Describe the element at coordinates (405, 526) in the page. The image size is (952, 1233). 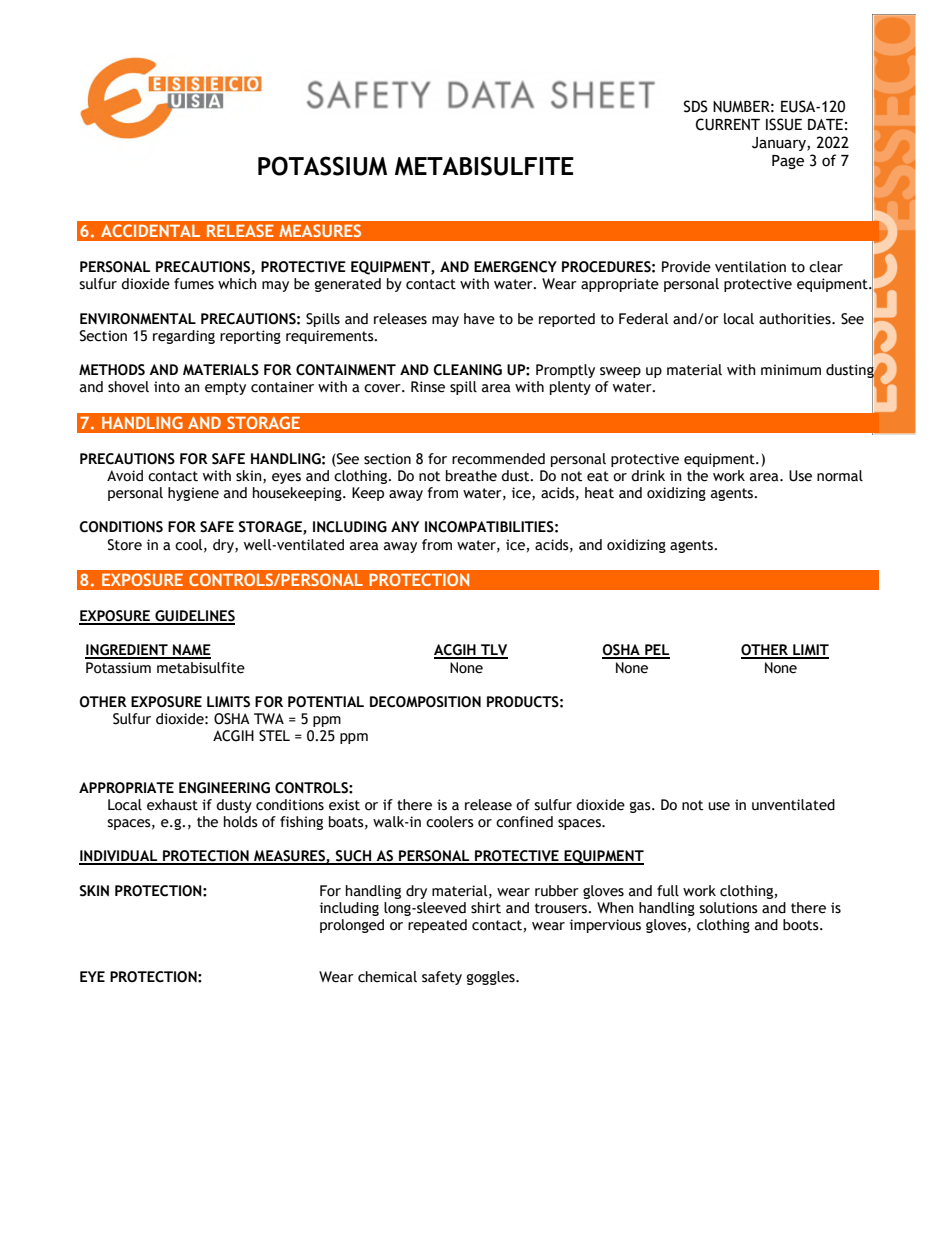
I see `ANY` at that location.
